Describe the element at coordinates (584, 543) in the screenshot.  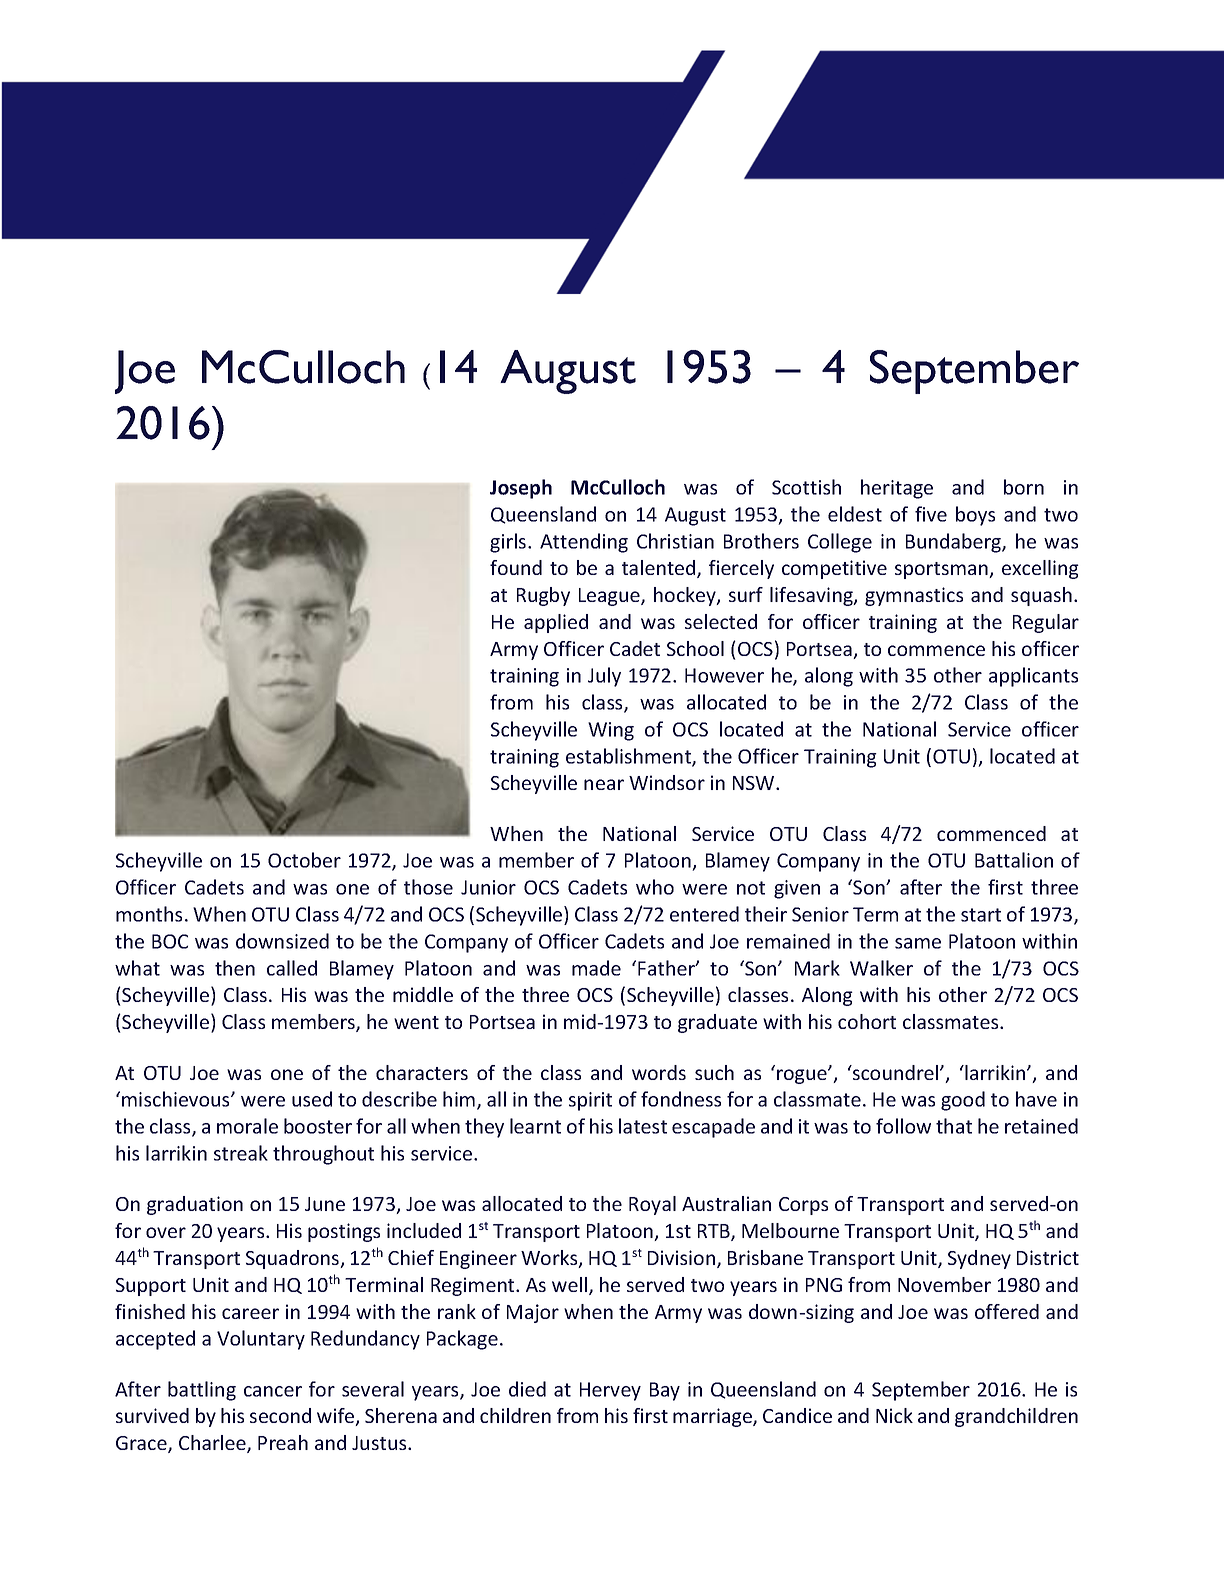
I see `Attending` at that location.
